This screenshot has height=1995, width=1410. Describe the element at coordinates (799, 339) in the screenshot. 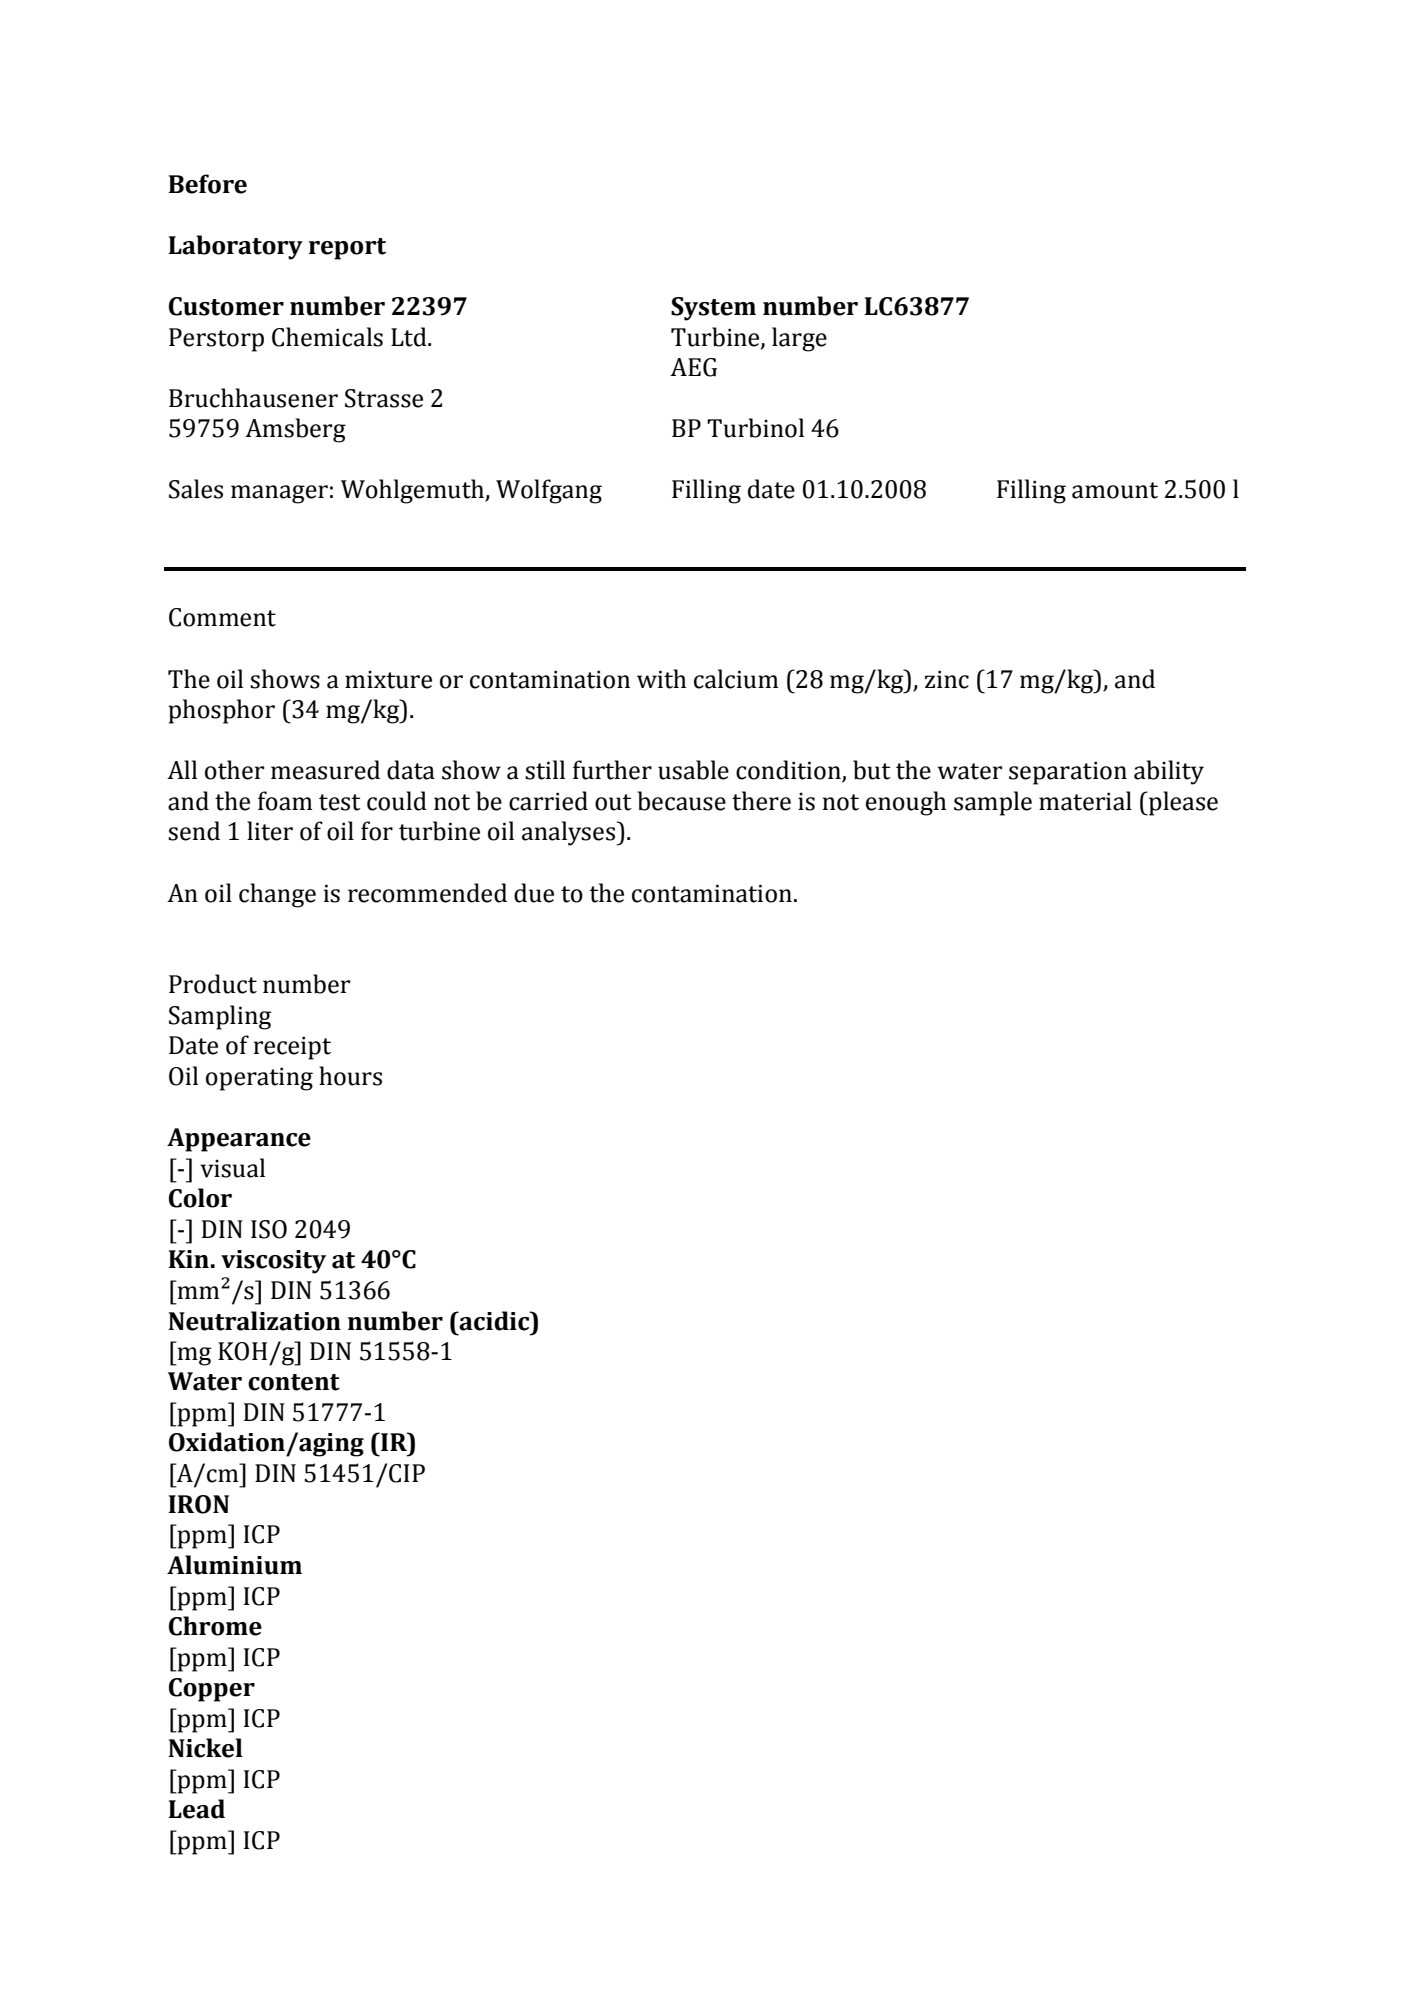

I see `large` at that location.
